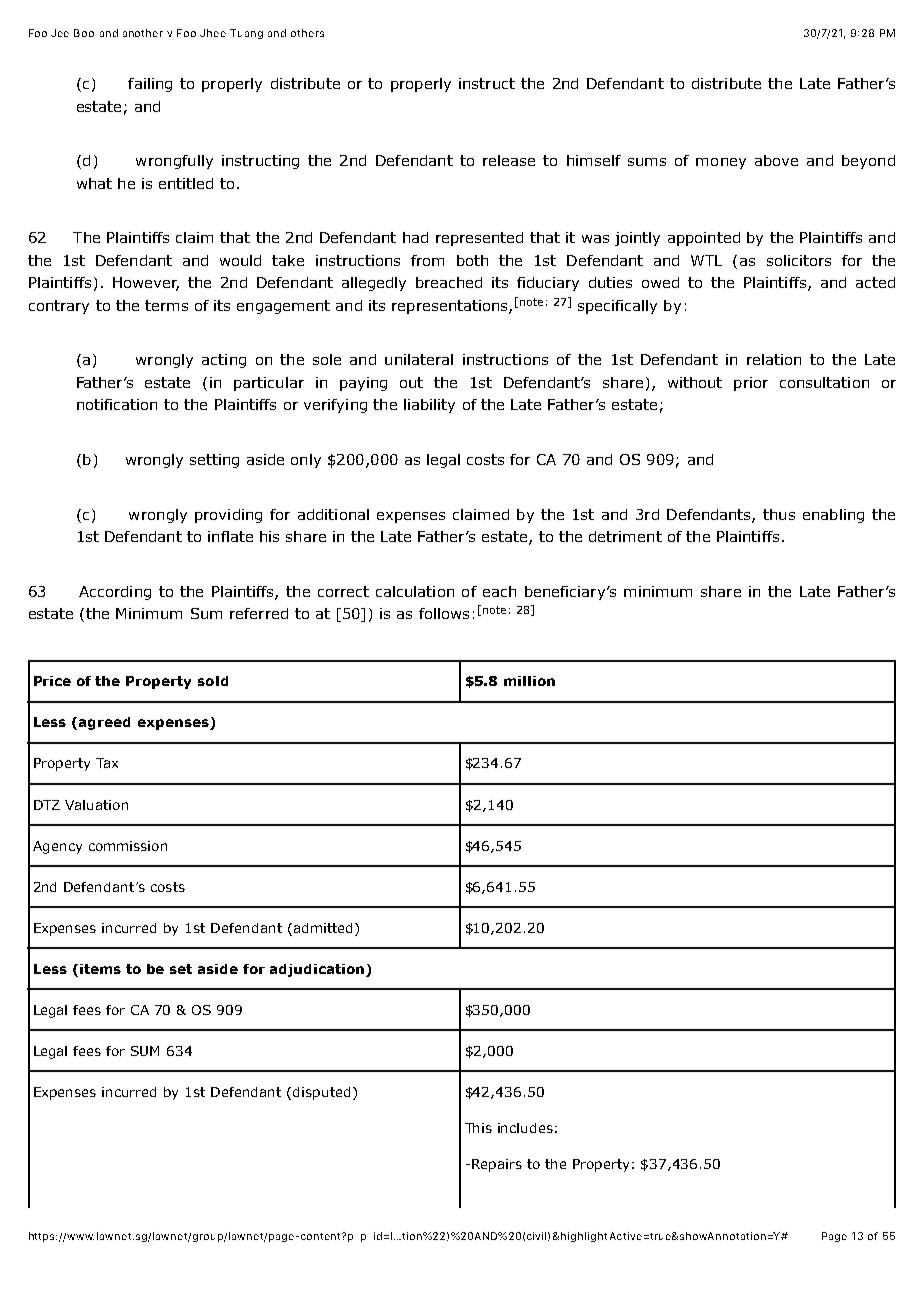  I want to click on liability, so click(429, 406).
